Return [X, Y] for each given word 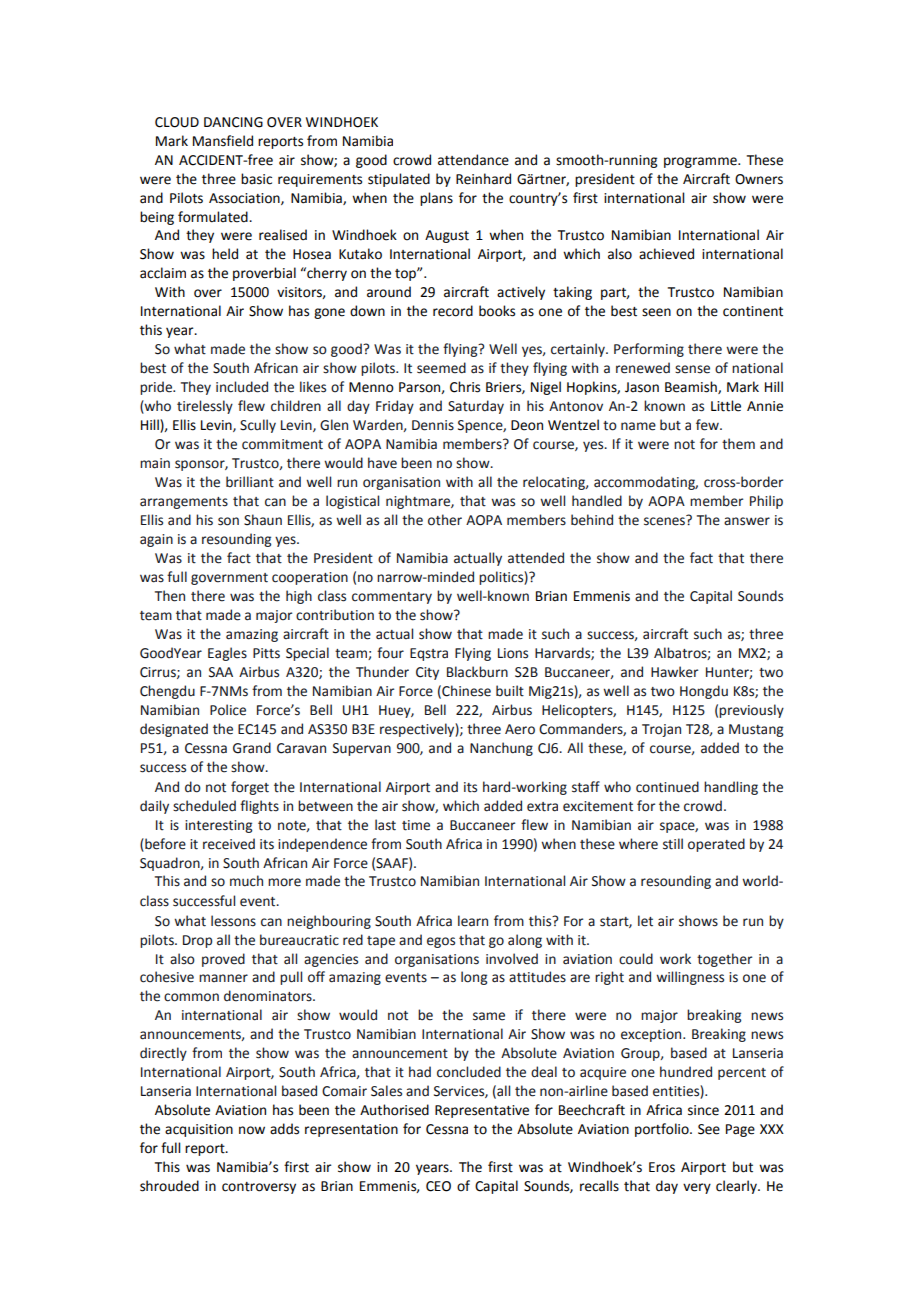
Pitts [266, 653]
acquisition [199, 1130]
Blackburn [477, 672]
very [697, 1188]
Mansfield [223, 141]
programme [701, 162]
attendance [473, 160]
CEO [438, 1186]
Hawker [674, 672]
